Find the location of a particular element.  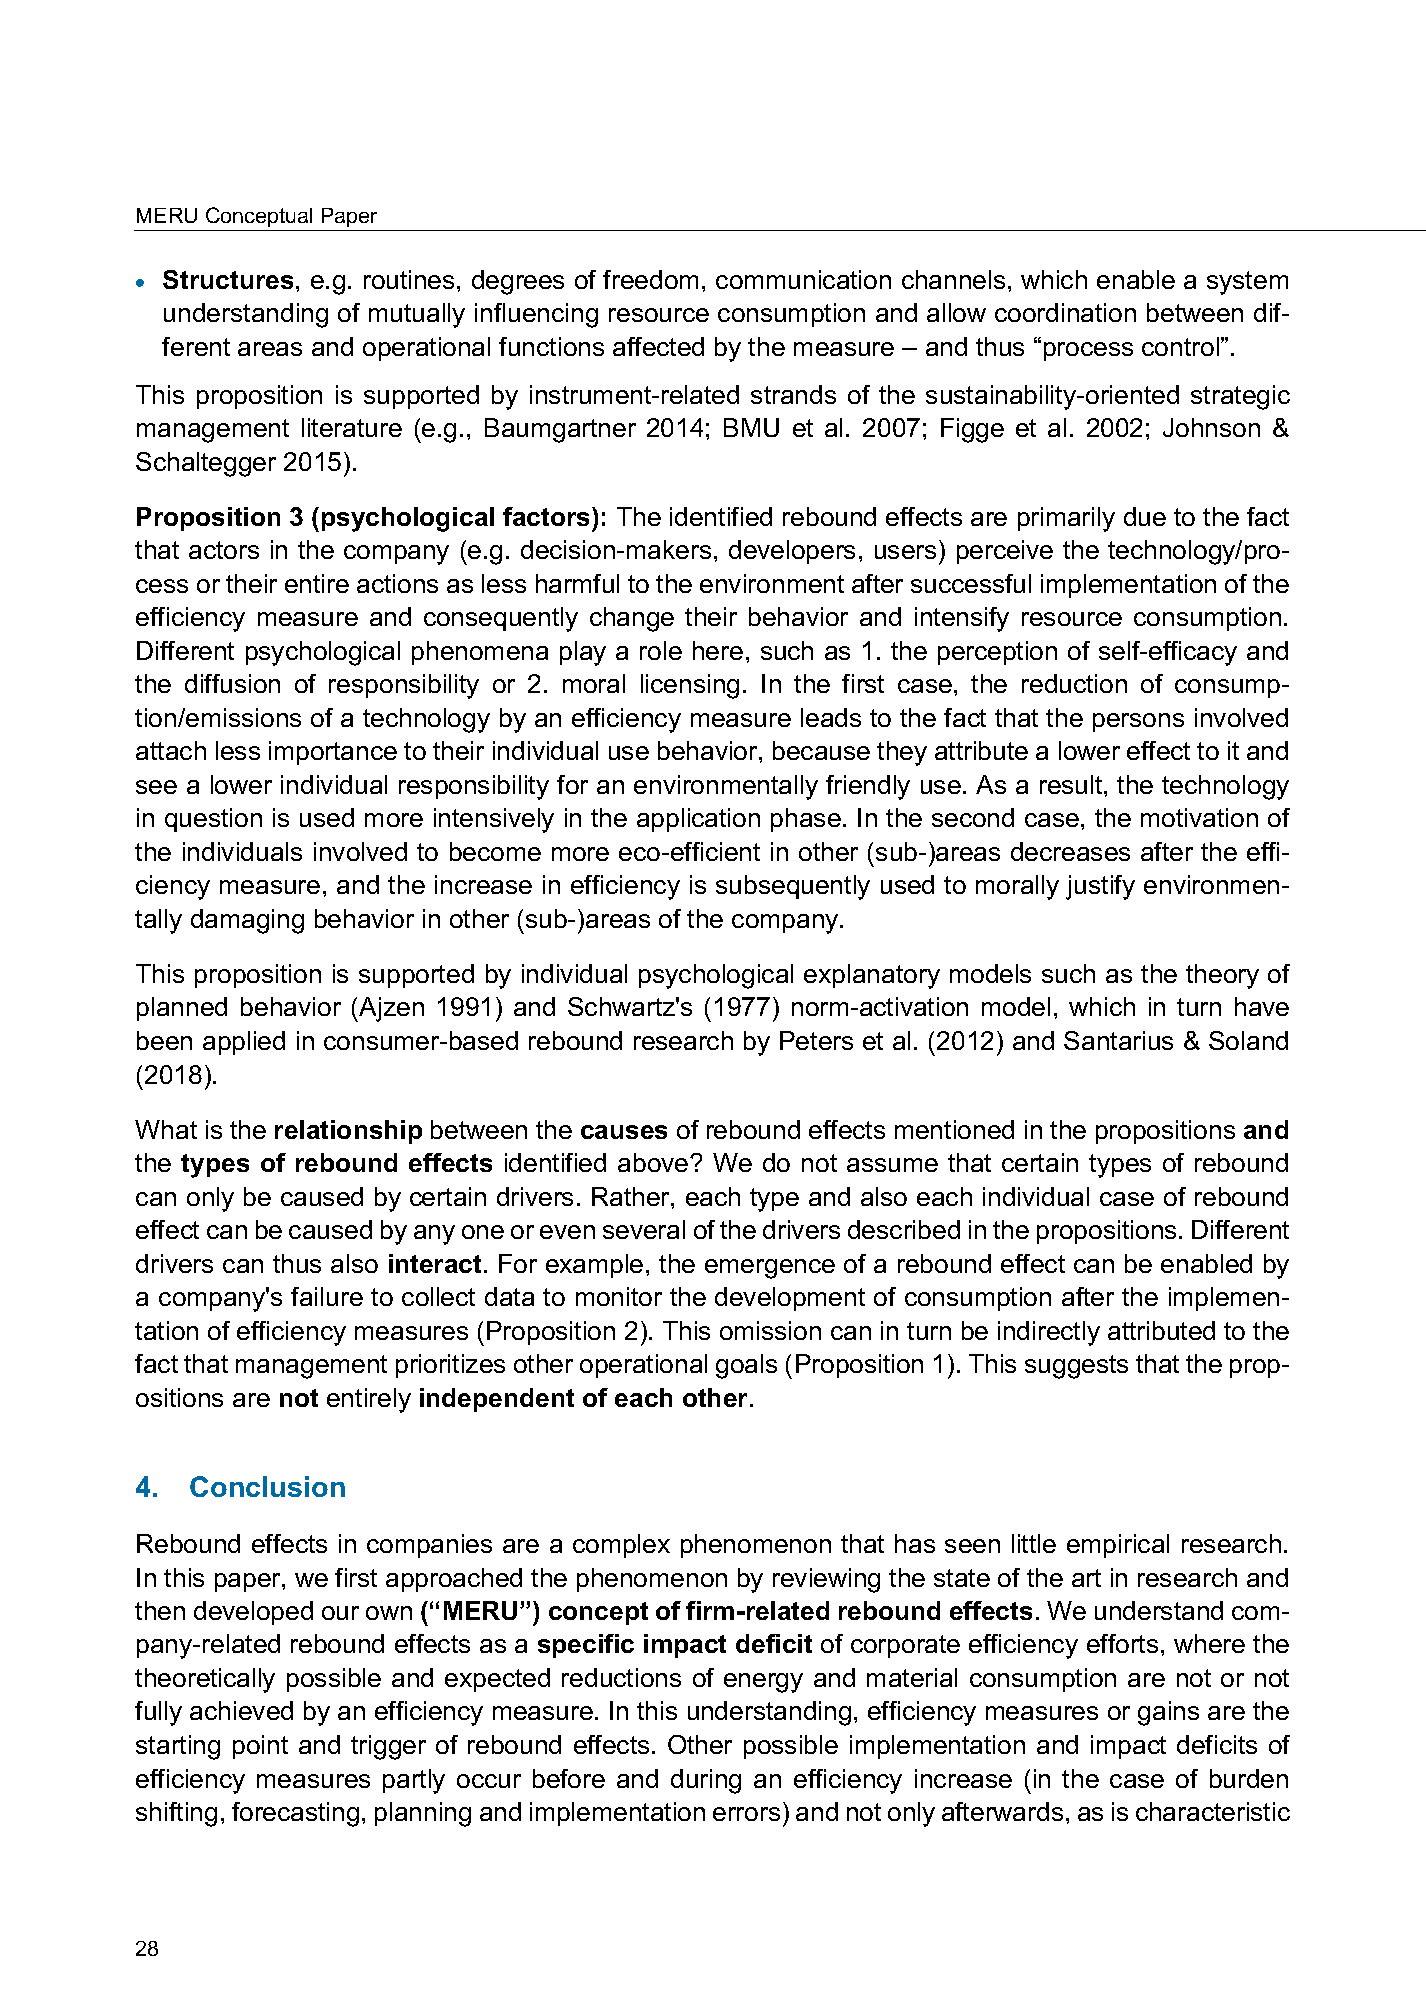

suggests is located at coordinates (1076, 1367).
